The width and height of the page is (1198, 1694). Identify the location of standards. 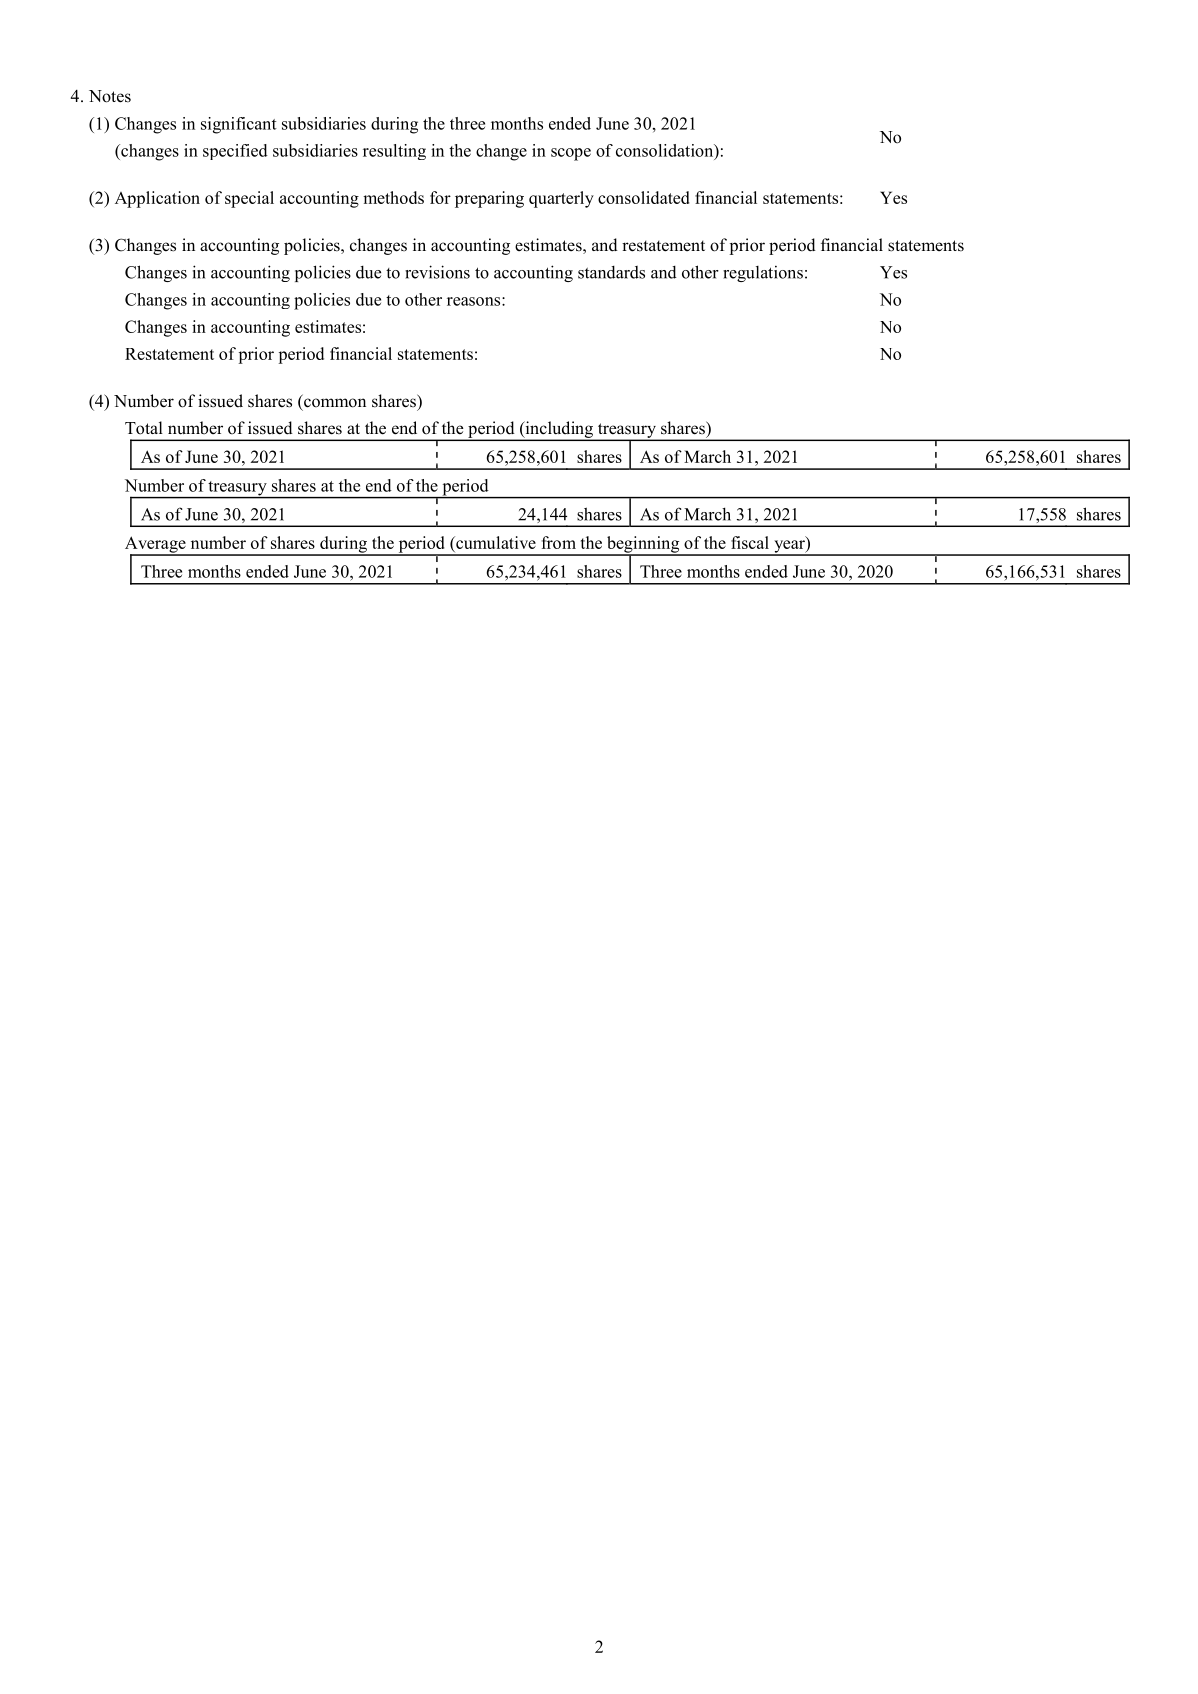
(611, 272).
